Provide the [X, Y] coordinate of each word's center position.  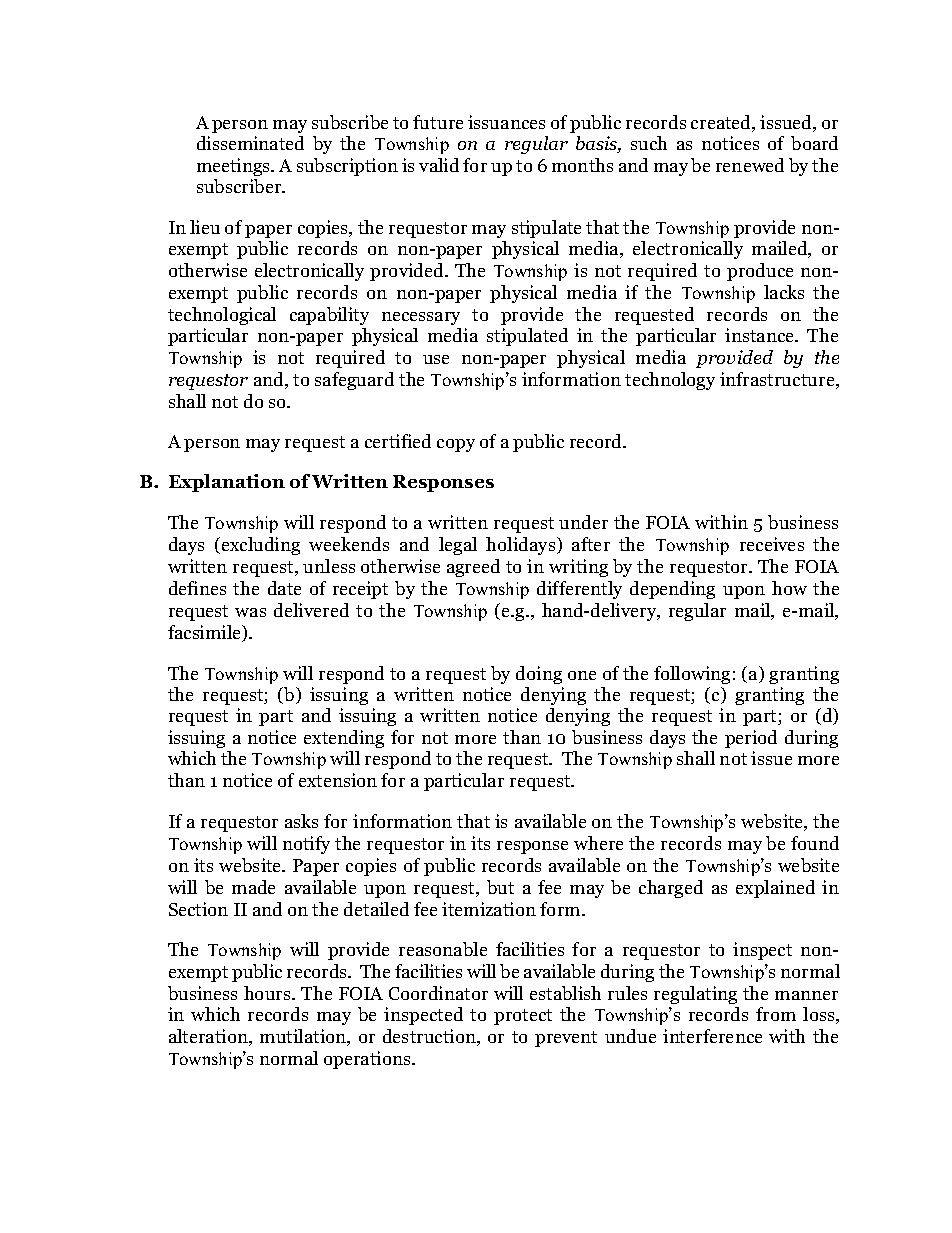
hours [268, 993]
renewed [750, 165]
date [284, 588]
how [789, 588]
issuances [506, 122]
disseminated [250, 143]
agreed [473, 568]
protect [523, 1017]
